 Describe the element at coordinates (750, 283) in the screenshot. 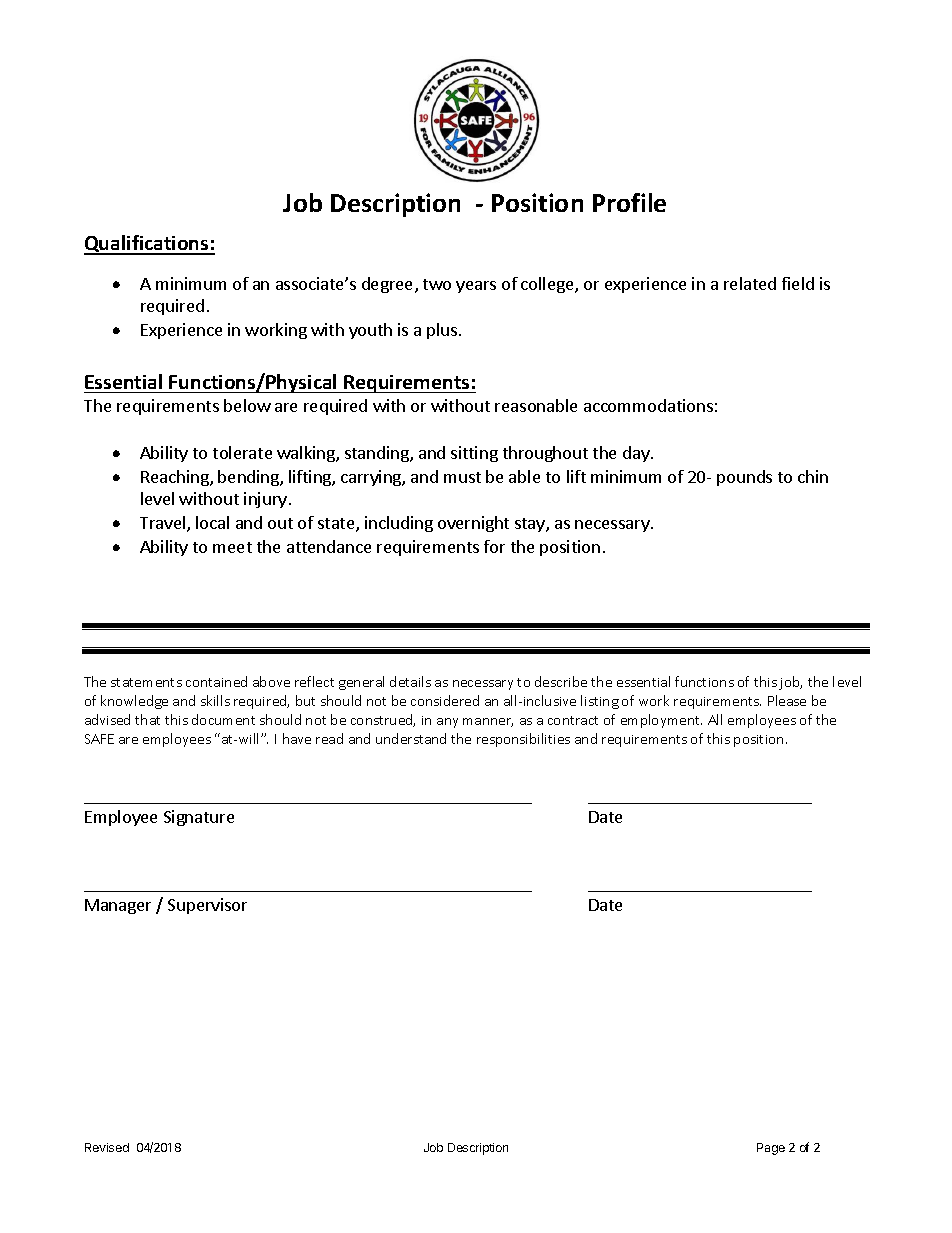

I see `related` at that location.
